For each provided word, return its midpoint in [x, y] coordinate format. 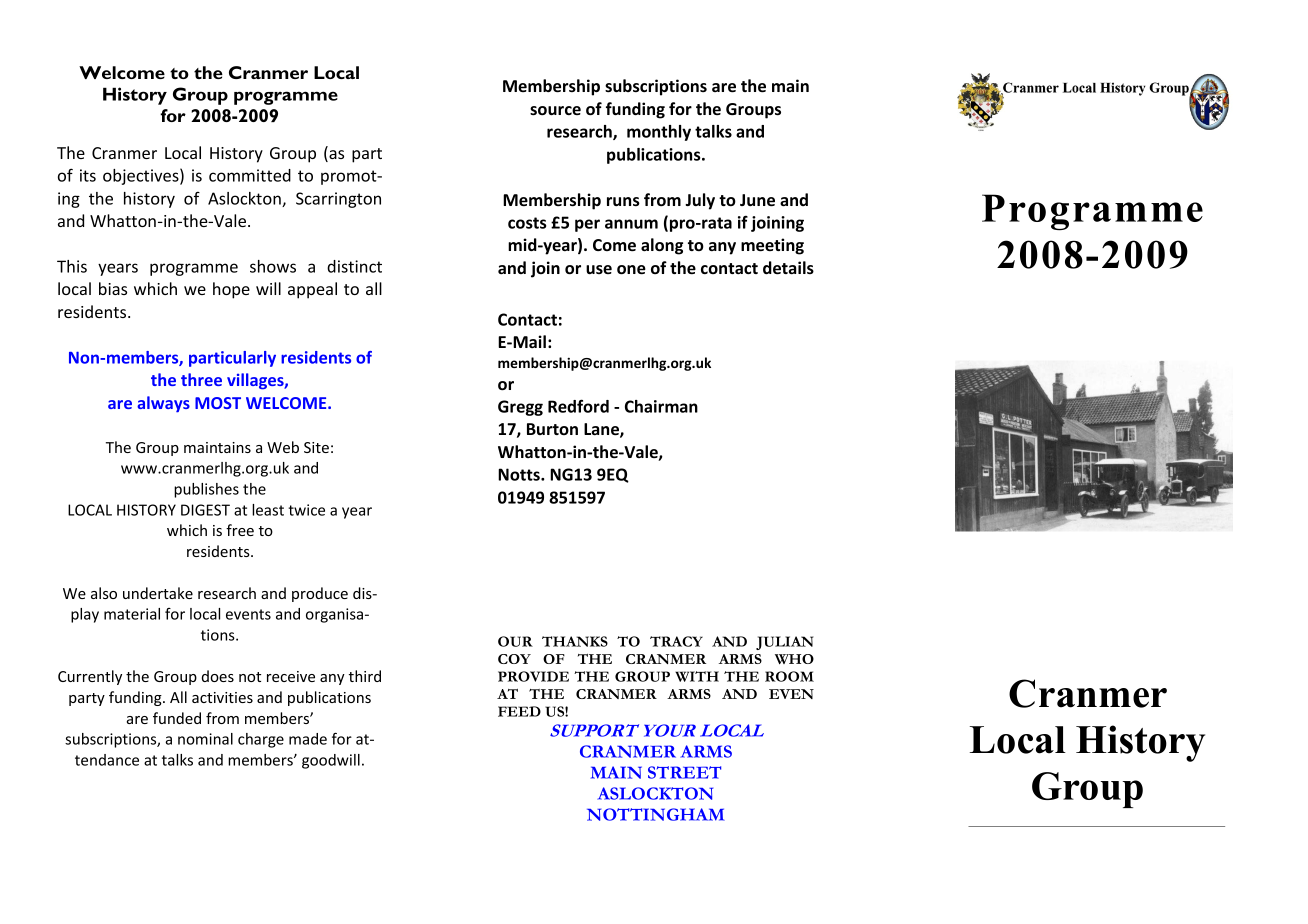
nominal [205, 739]
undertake [158, 593]
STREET [684, 772]
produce [320, 594]
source [555, 111]
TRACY [676, 641]
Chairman [661, 406]
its [88, 175]
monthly [659, 133]
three [201, 379]
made [308, 739]
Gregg [520, 408]
